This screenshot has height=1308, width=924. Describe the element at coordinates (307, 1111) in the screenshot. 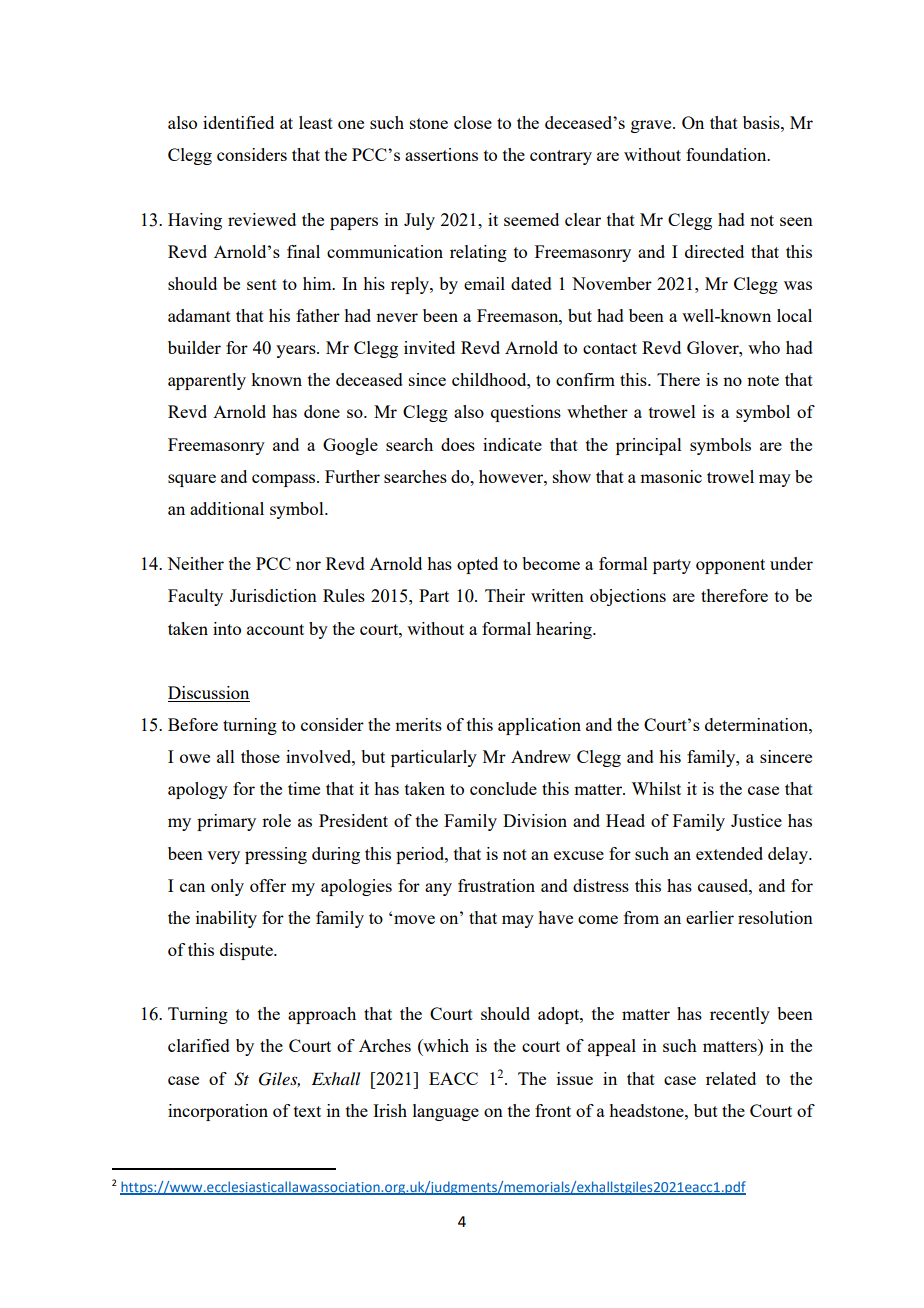

I see `text` at that location.
